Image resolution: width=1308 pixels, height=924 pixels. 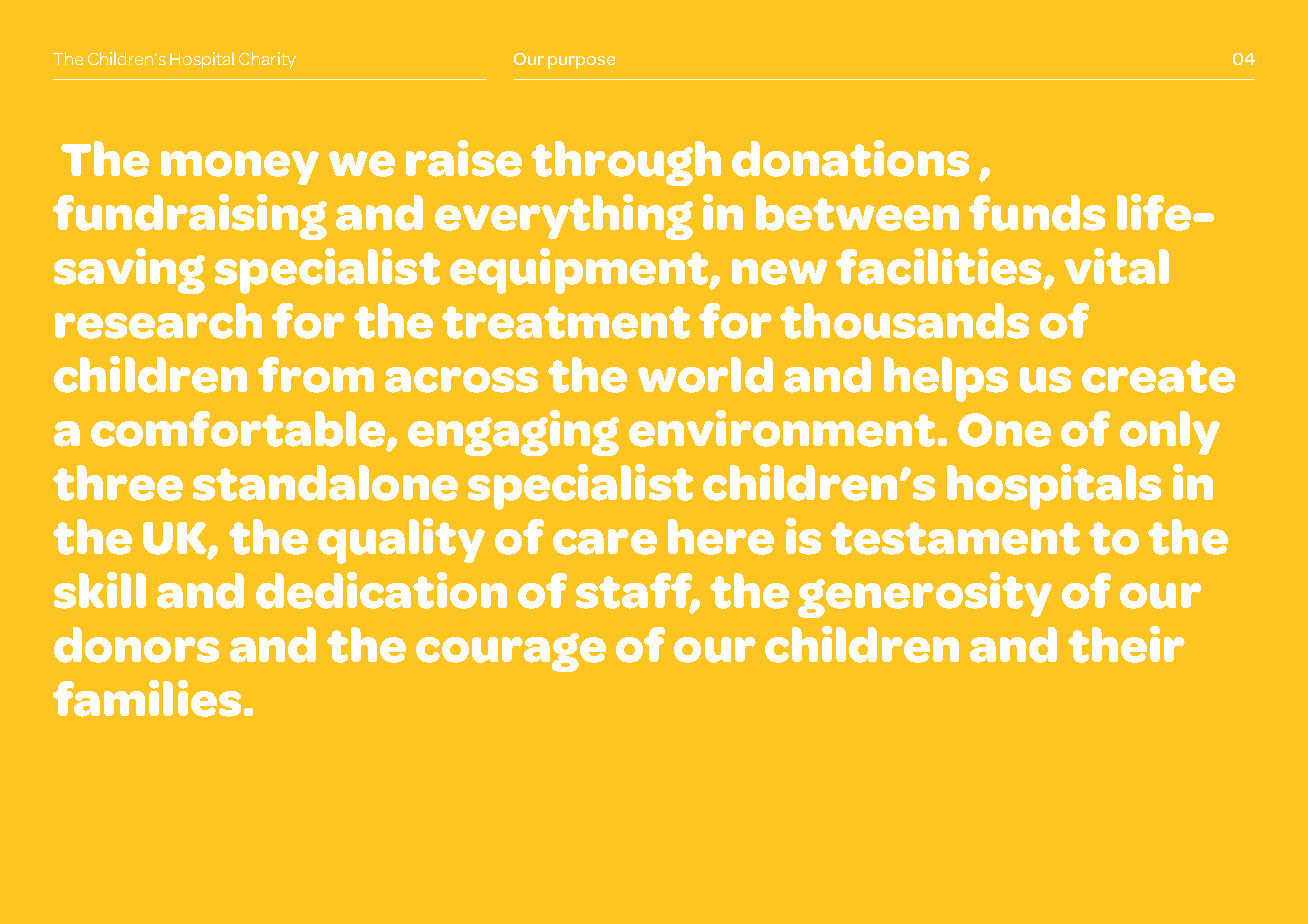 What do you see at coordinates (147, 698) in the screenshot?
I see `families` at bounding box center [147, 698].
